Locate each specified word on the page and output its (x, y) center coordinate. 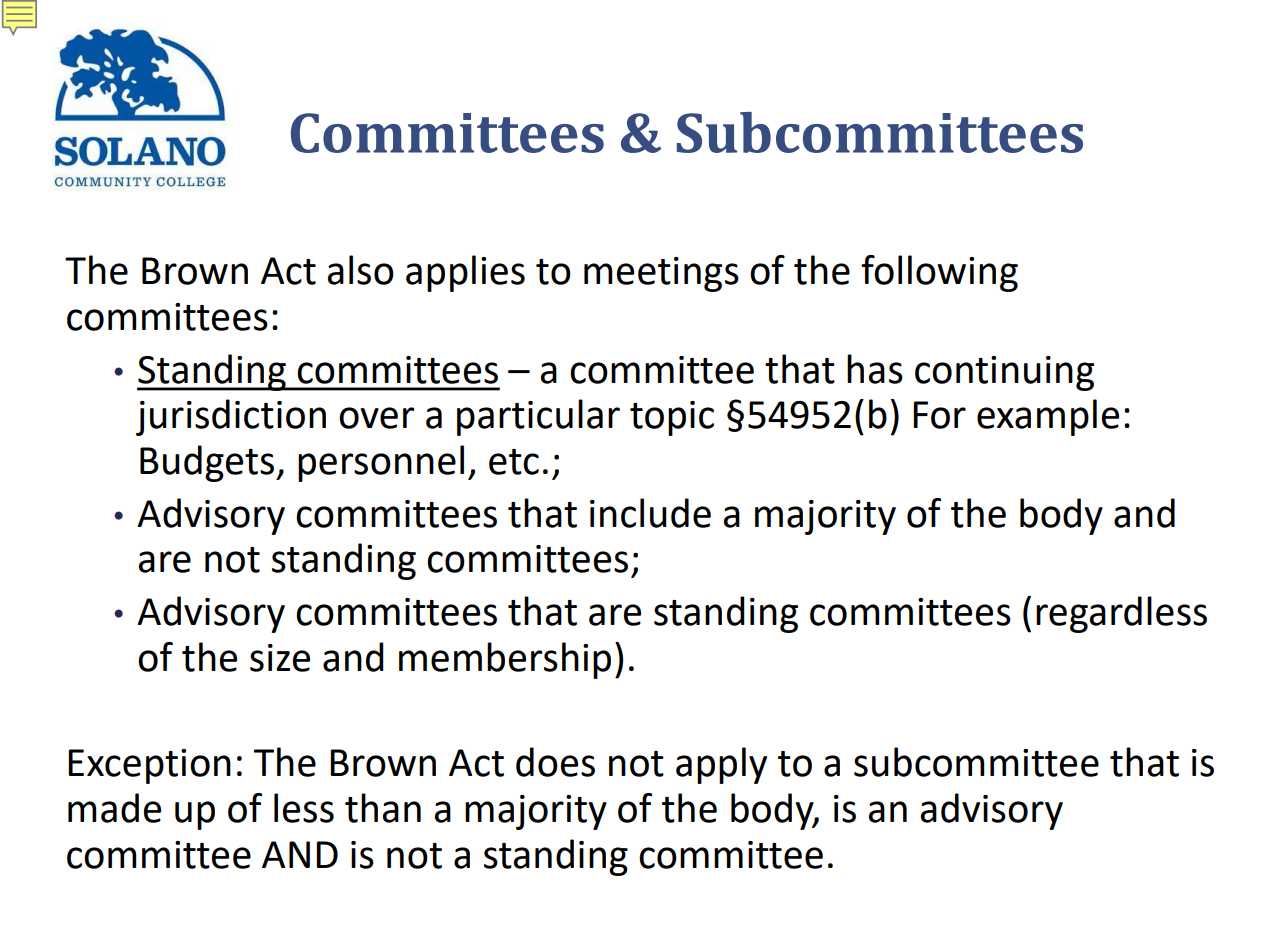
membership (505, 660)
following (939, 273)
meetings (661, 274)
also (360, 270)
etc (514, 462)
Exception (149, 766)
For (939, 415)
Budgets (208, 463)
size (280, 658)
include (650, 513)
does (555, 762)
